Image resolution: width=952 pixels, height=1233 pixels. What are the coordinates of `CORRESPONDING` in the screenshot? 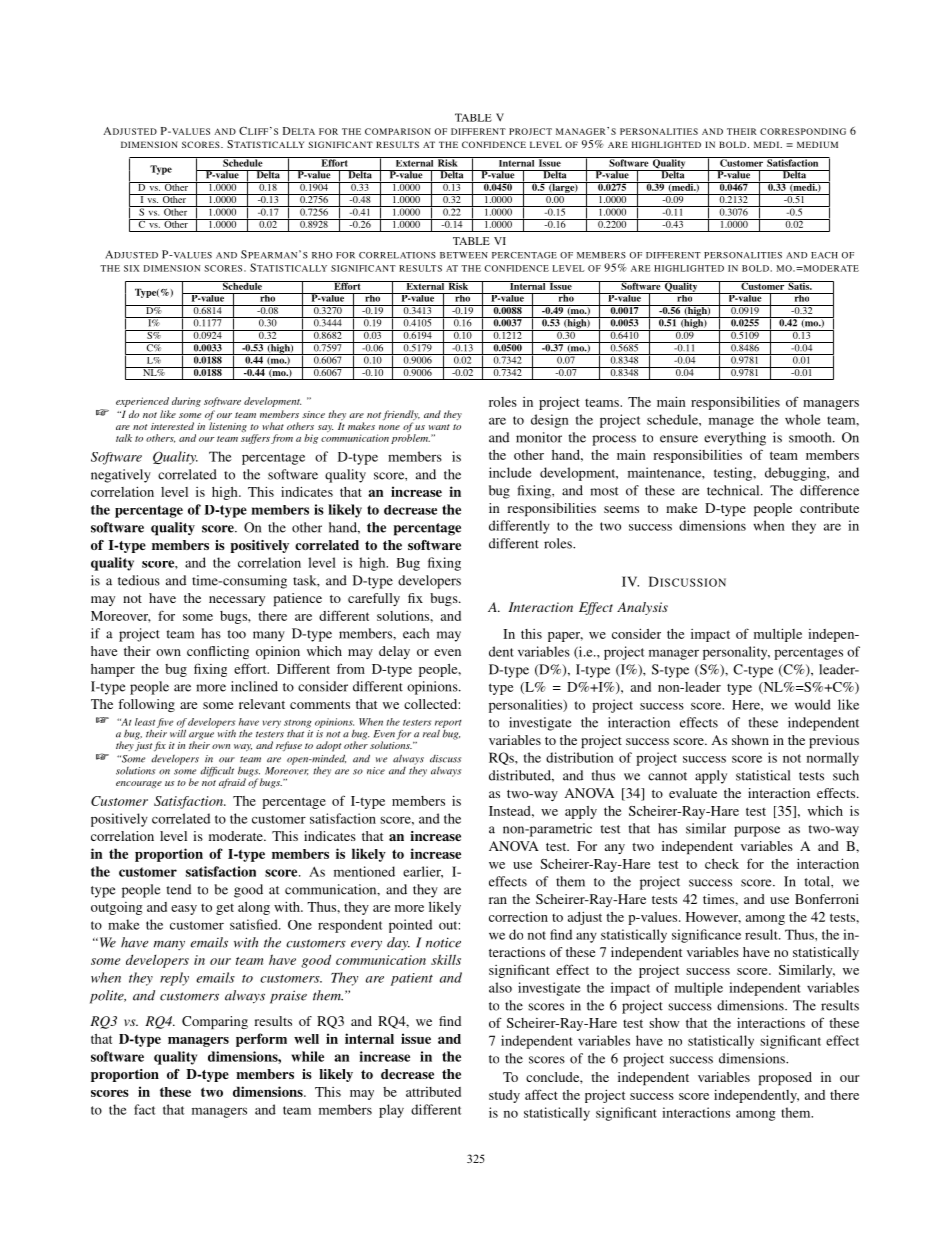 It's located at (803, 131).
